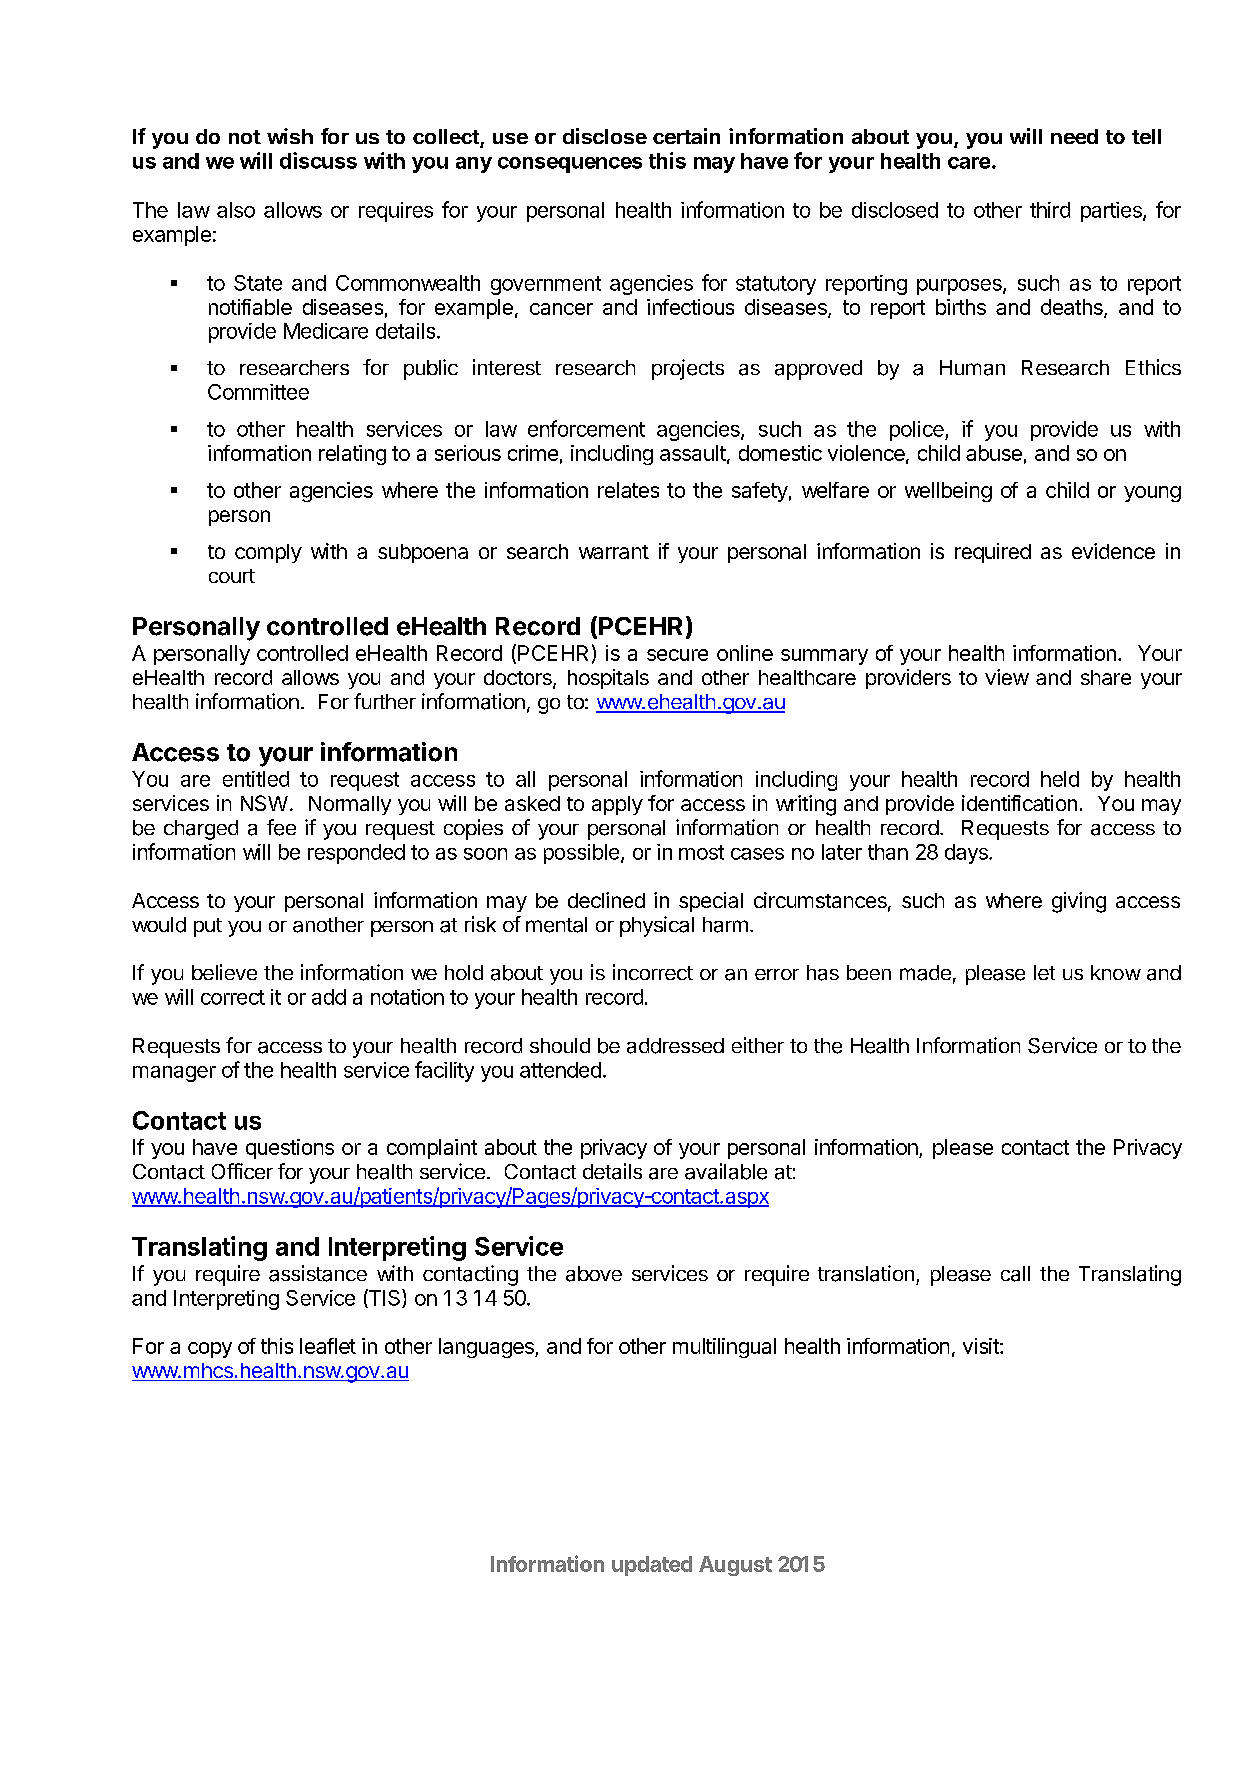 This document has width=1254, height=1774. I want to click on third, so click(1050, 210).
